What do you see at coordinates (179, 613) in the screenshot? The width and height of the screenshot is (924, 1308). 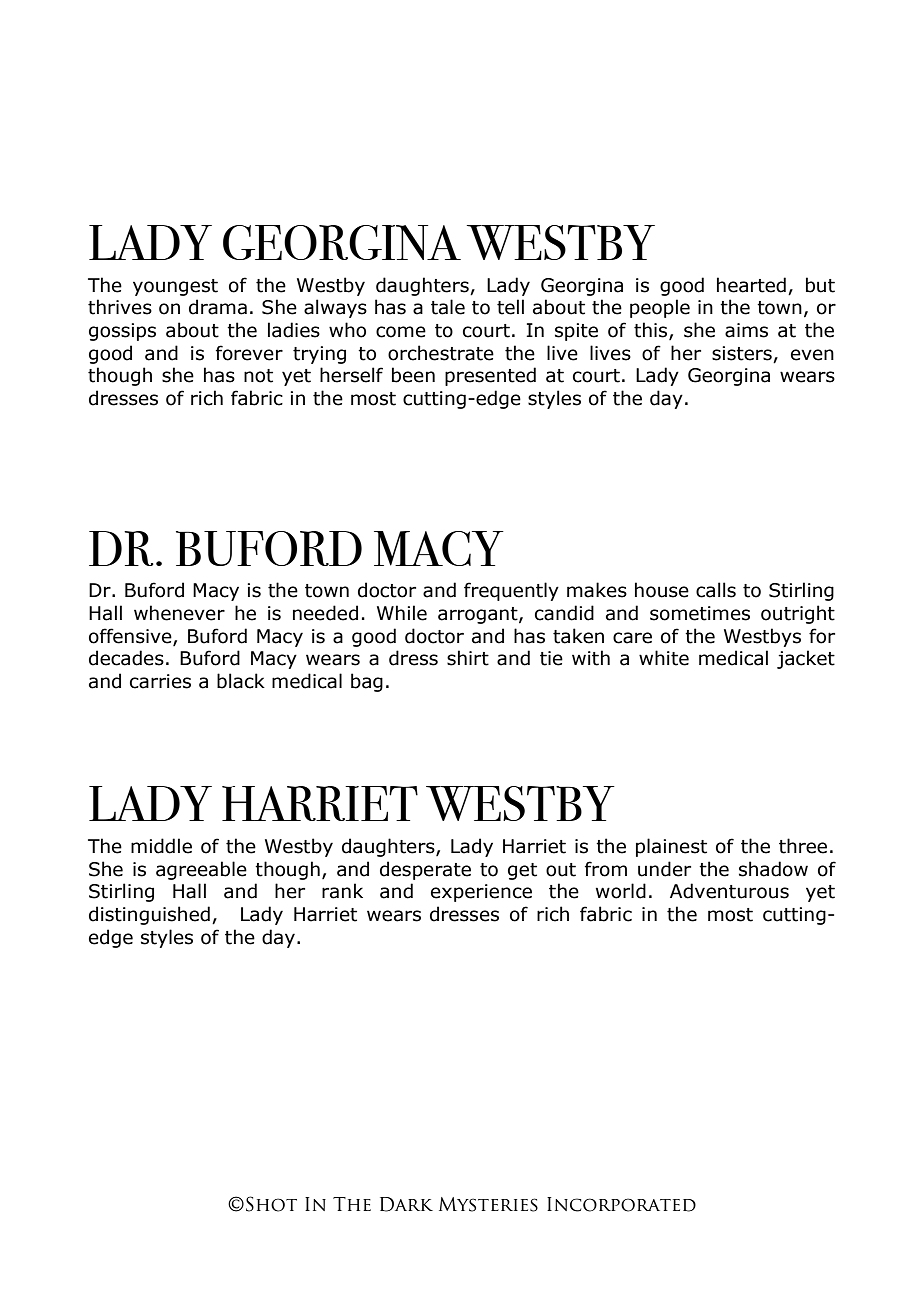 I see `whenever` at bounding box center [179, 613].
